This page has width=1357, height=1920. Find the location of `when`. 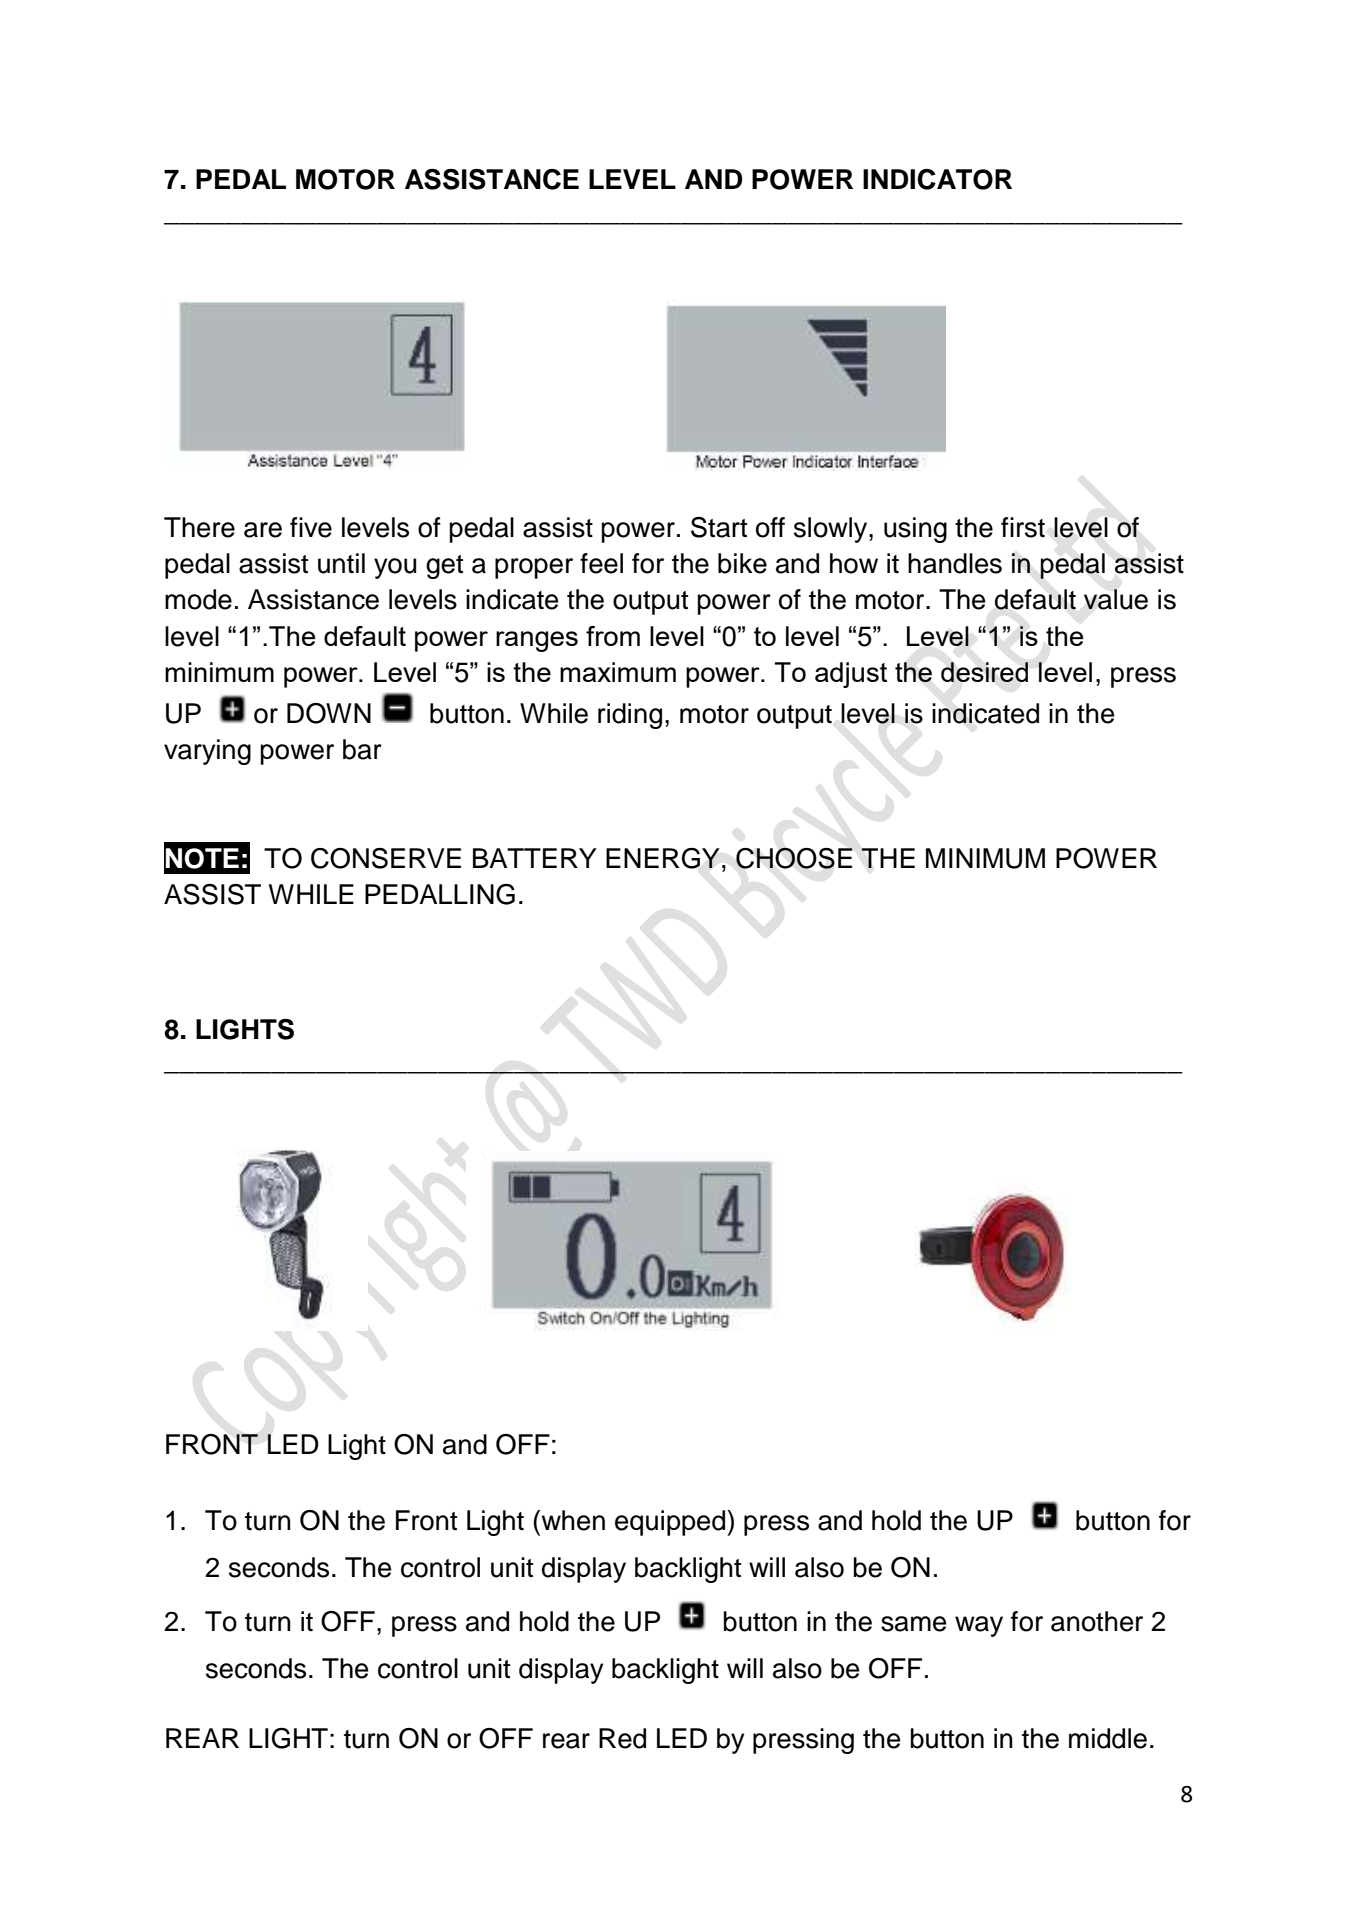

when is located at coordinates (572, 1520).
